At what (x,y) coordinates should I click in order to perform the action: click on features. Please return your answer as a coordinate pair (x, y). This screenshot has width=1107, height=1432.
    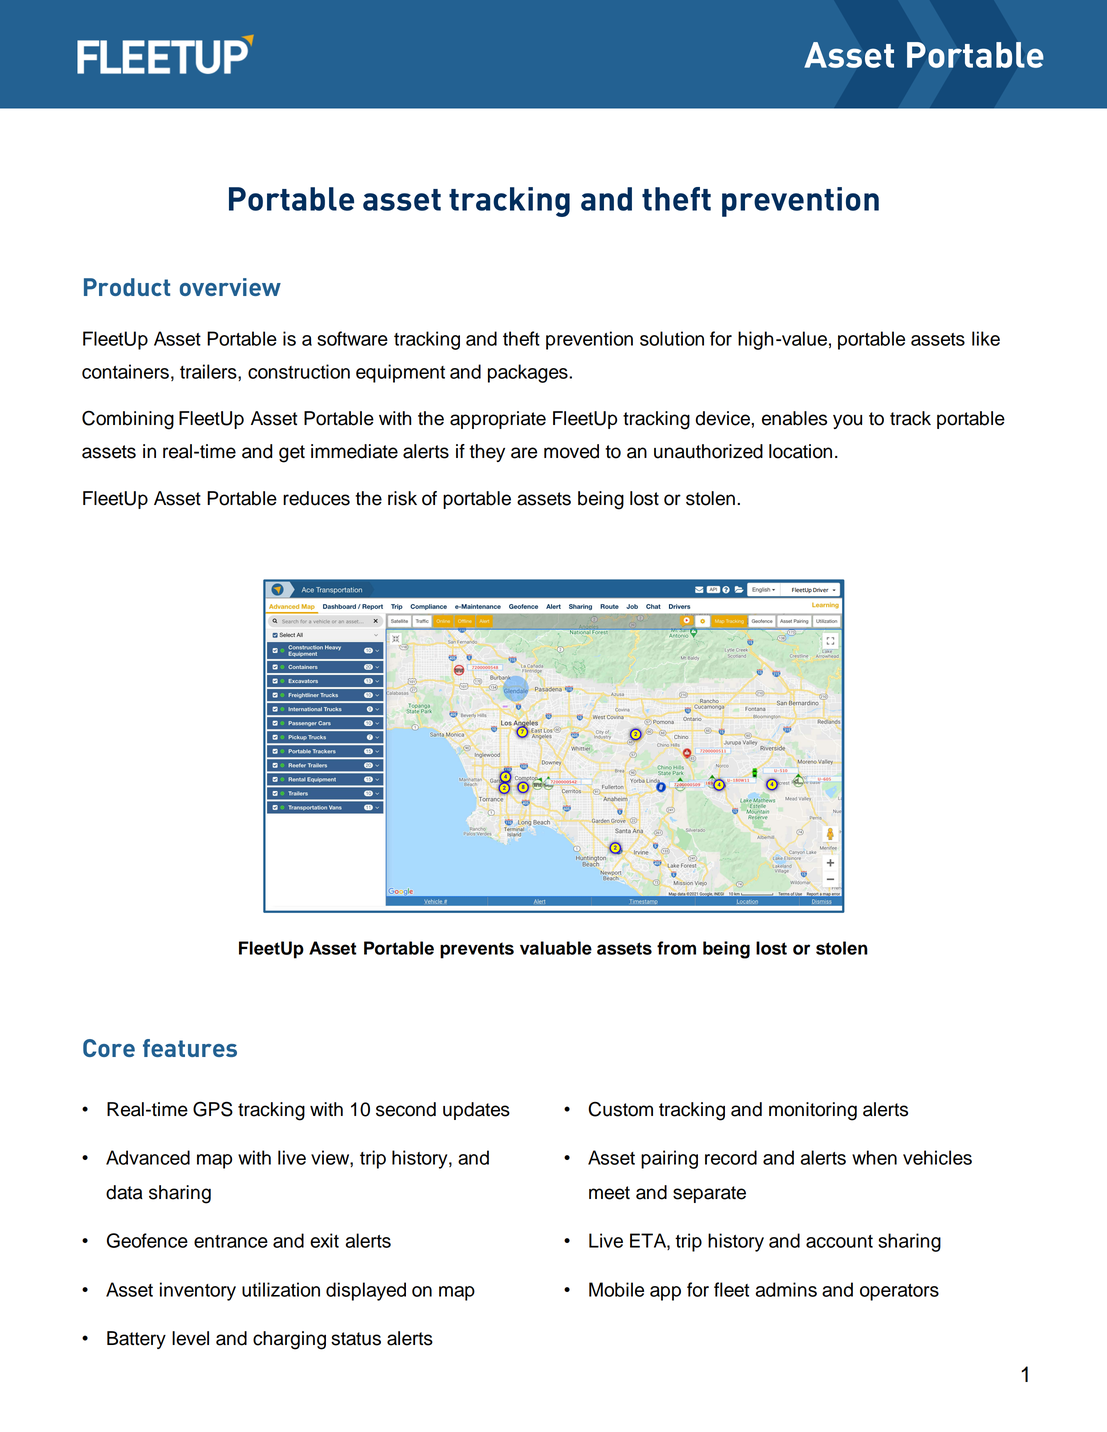
    Looking at the image, I should click on (190, 1048).
